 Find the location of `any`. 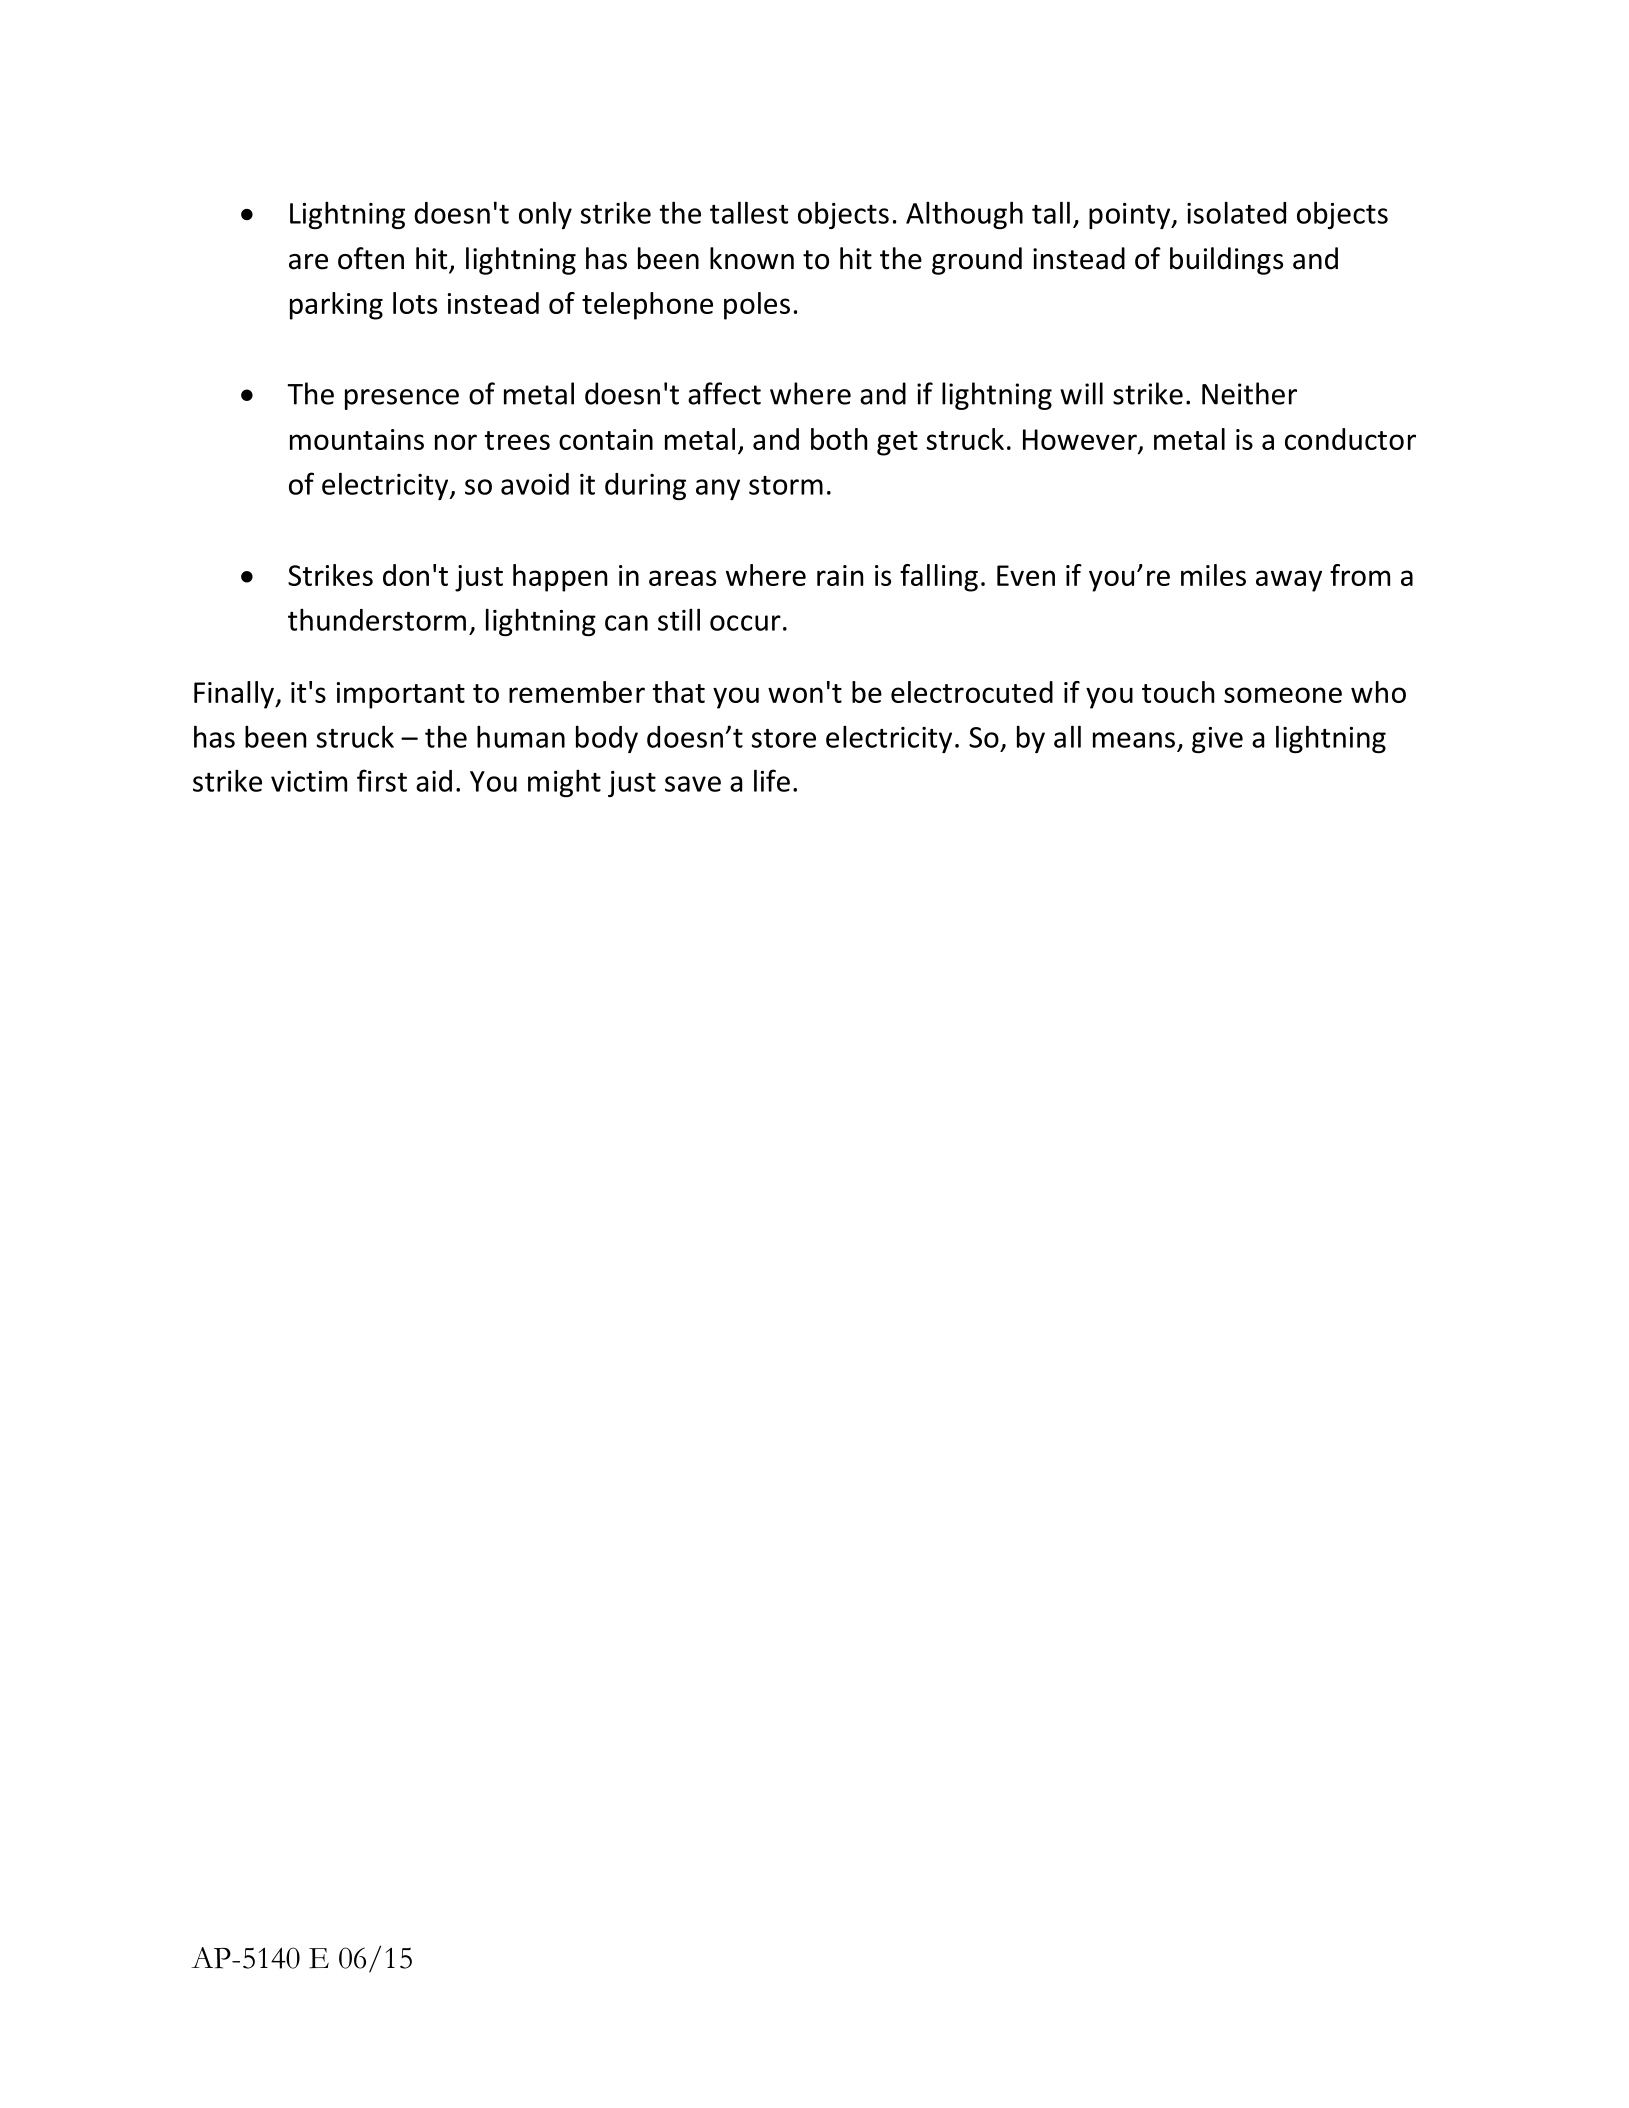

any is located at coordinates (718, 489).
